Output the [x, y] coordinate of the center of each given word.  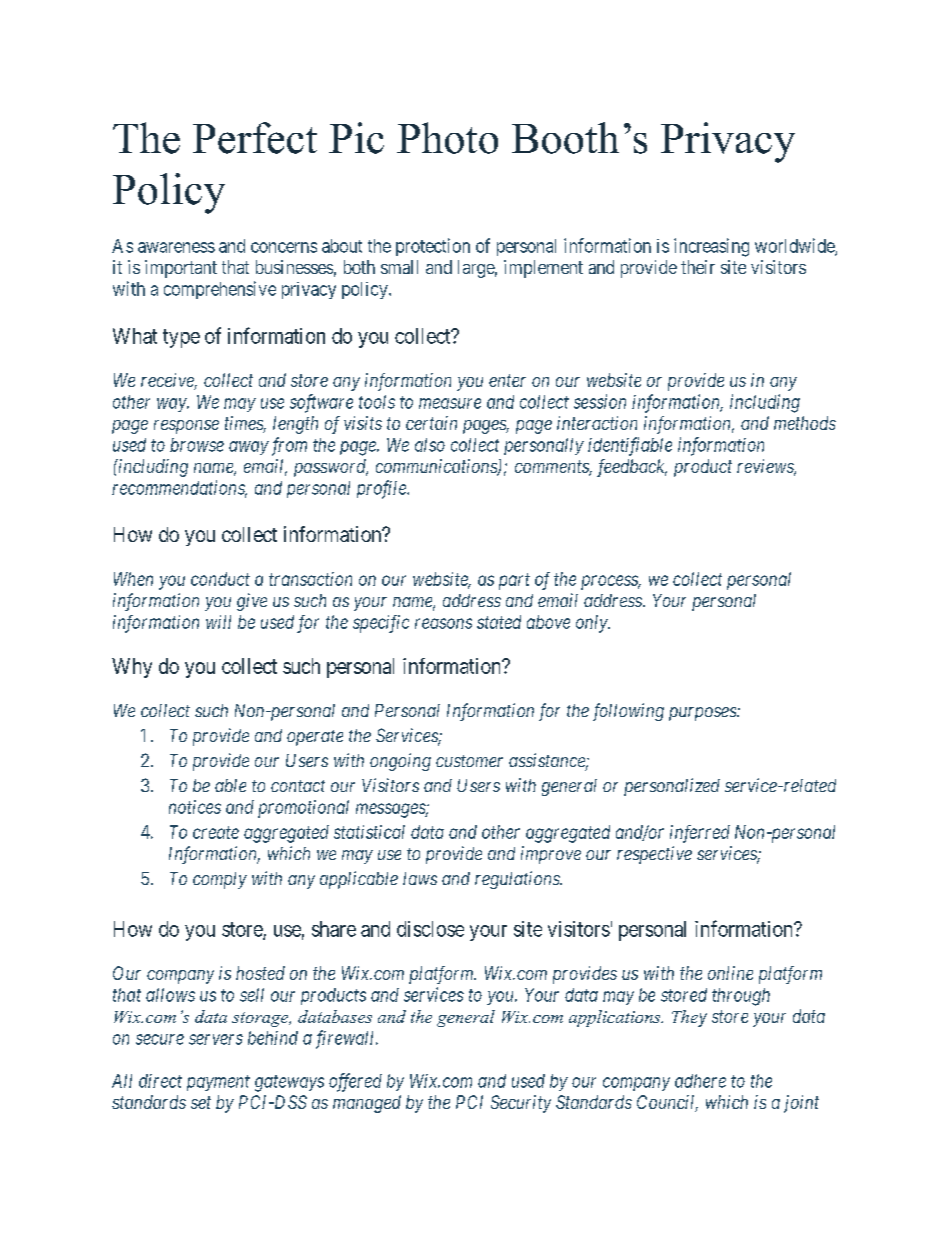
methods [805, 423]
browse [197, 445]
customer [469, 761]
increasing [711, 247]
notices [195, 807]
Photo [447, 138]
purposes [703, 714]
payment [218, 1083]
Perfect [255, 138]
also [430, 445]
